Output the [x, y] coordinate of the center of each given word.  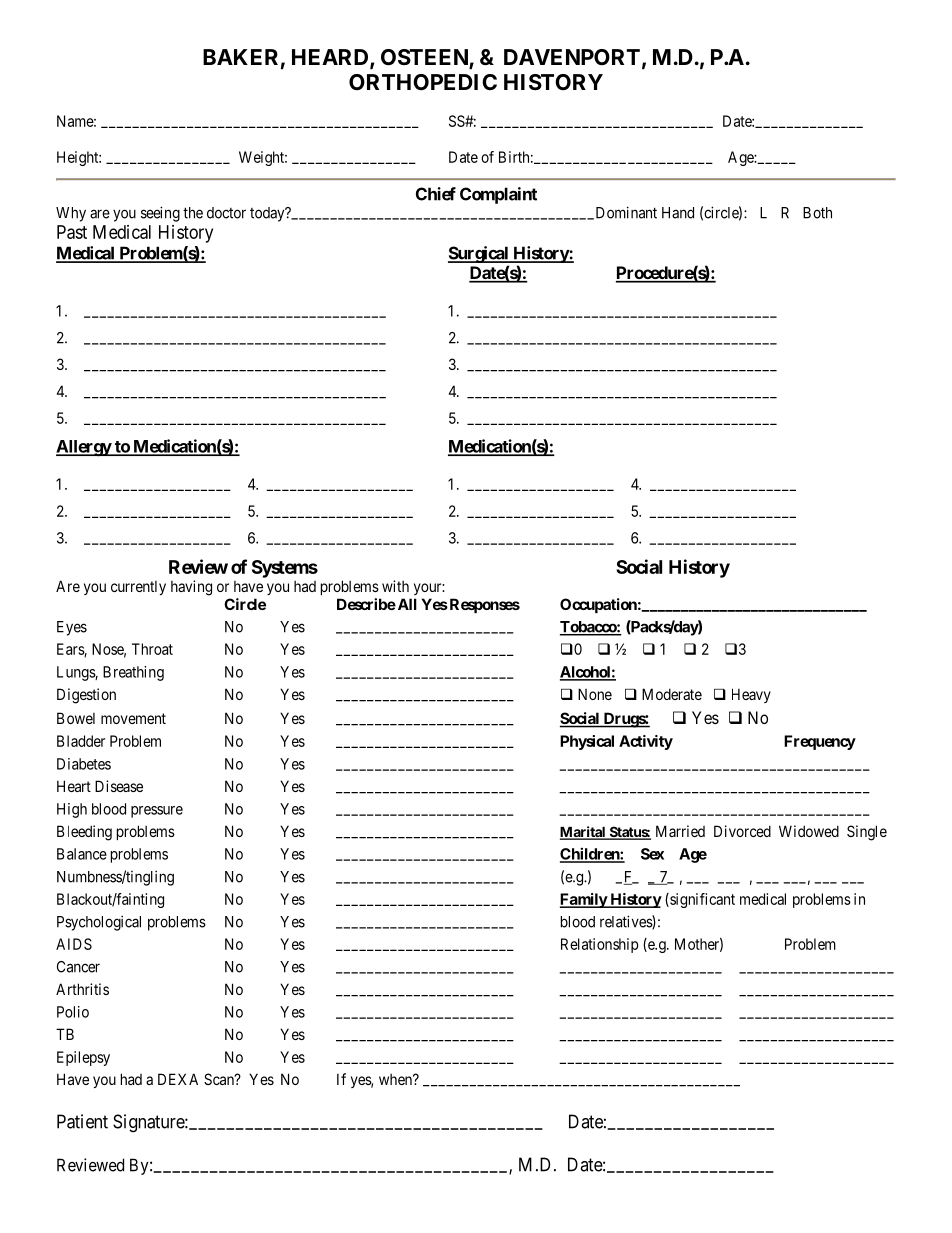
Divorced [742, 831]
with [395, 586]
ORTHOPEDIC [423, 82]
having [191, 588]
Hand [678, 213]
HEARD [331, 58]
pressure [157, 812]
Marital [584, 833]
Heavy [751, 695]
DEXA [178, 1079]
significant [701, 900]
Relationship [600, 945]
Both [817, 213]
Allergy [84, 448]
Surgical [479, 254]
